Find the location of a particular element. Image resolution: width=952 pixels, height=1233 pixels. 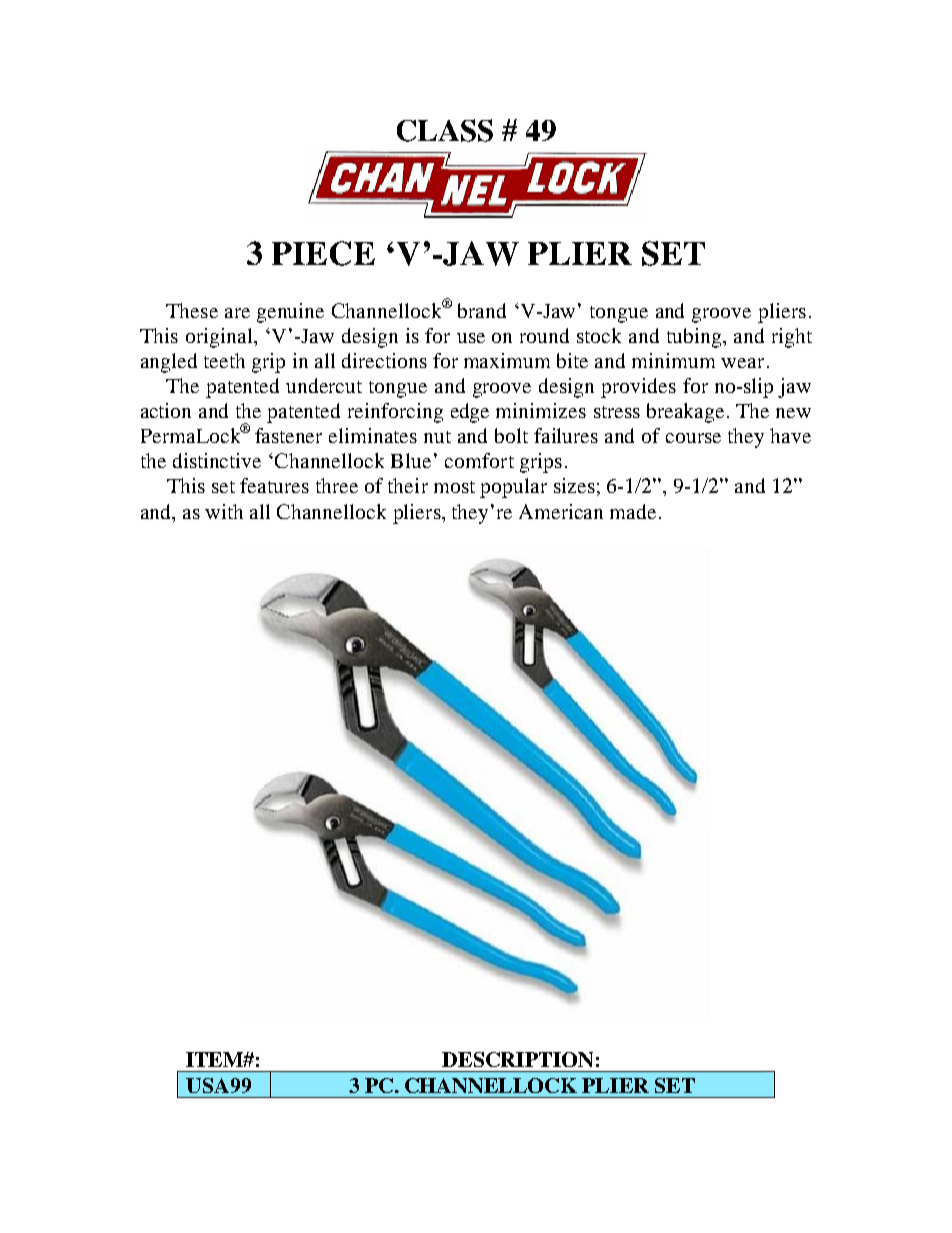

DESCRIPTION is located at coordinates (517, 1059).
